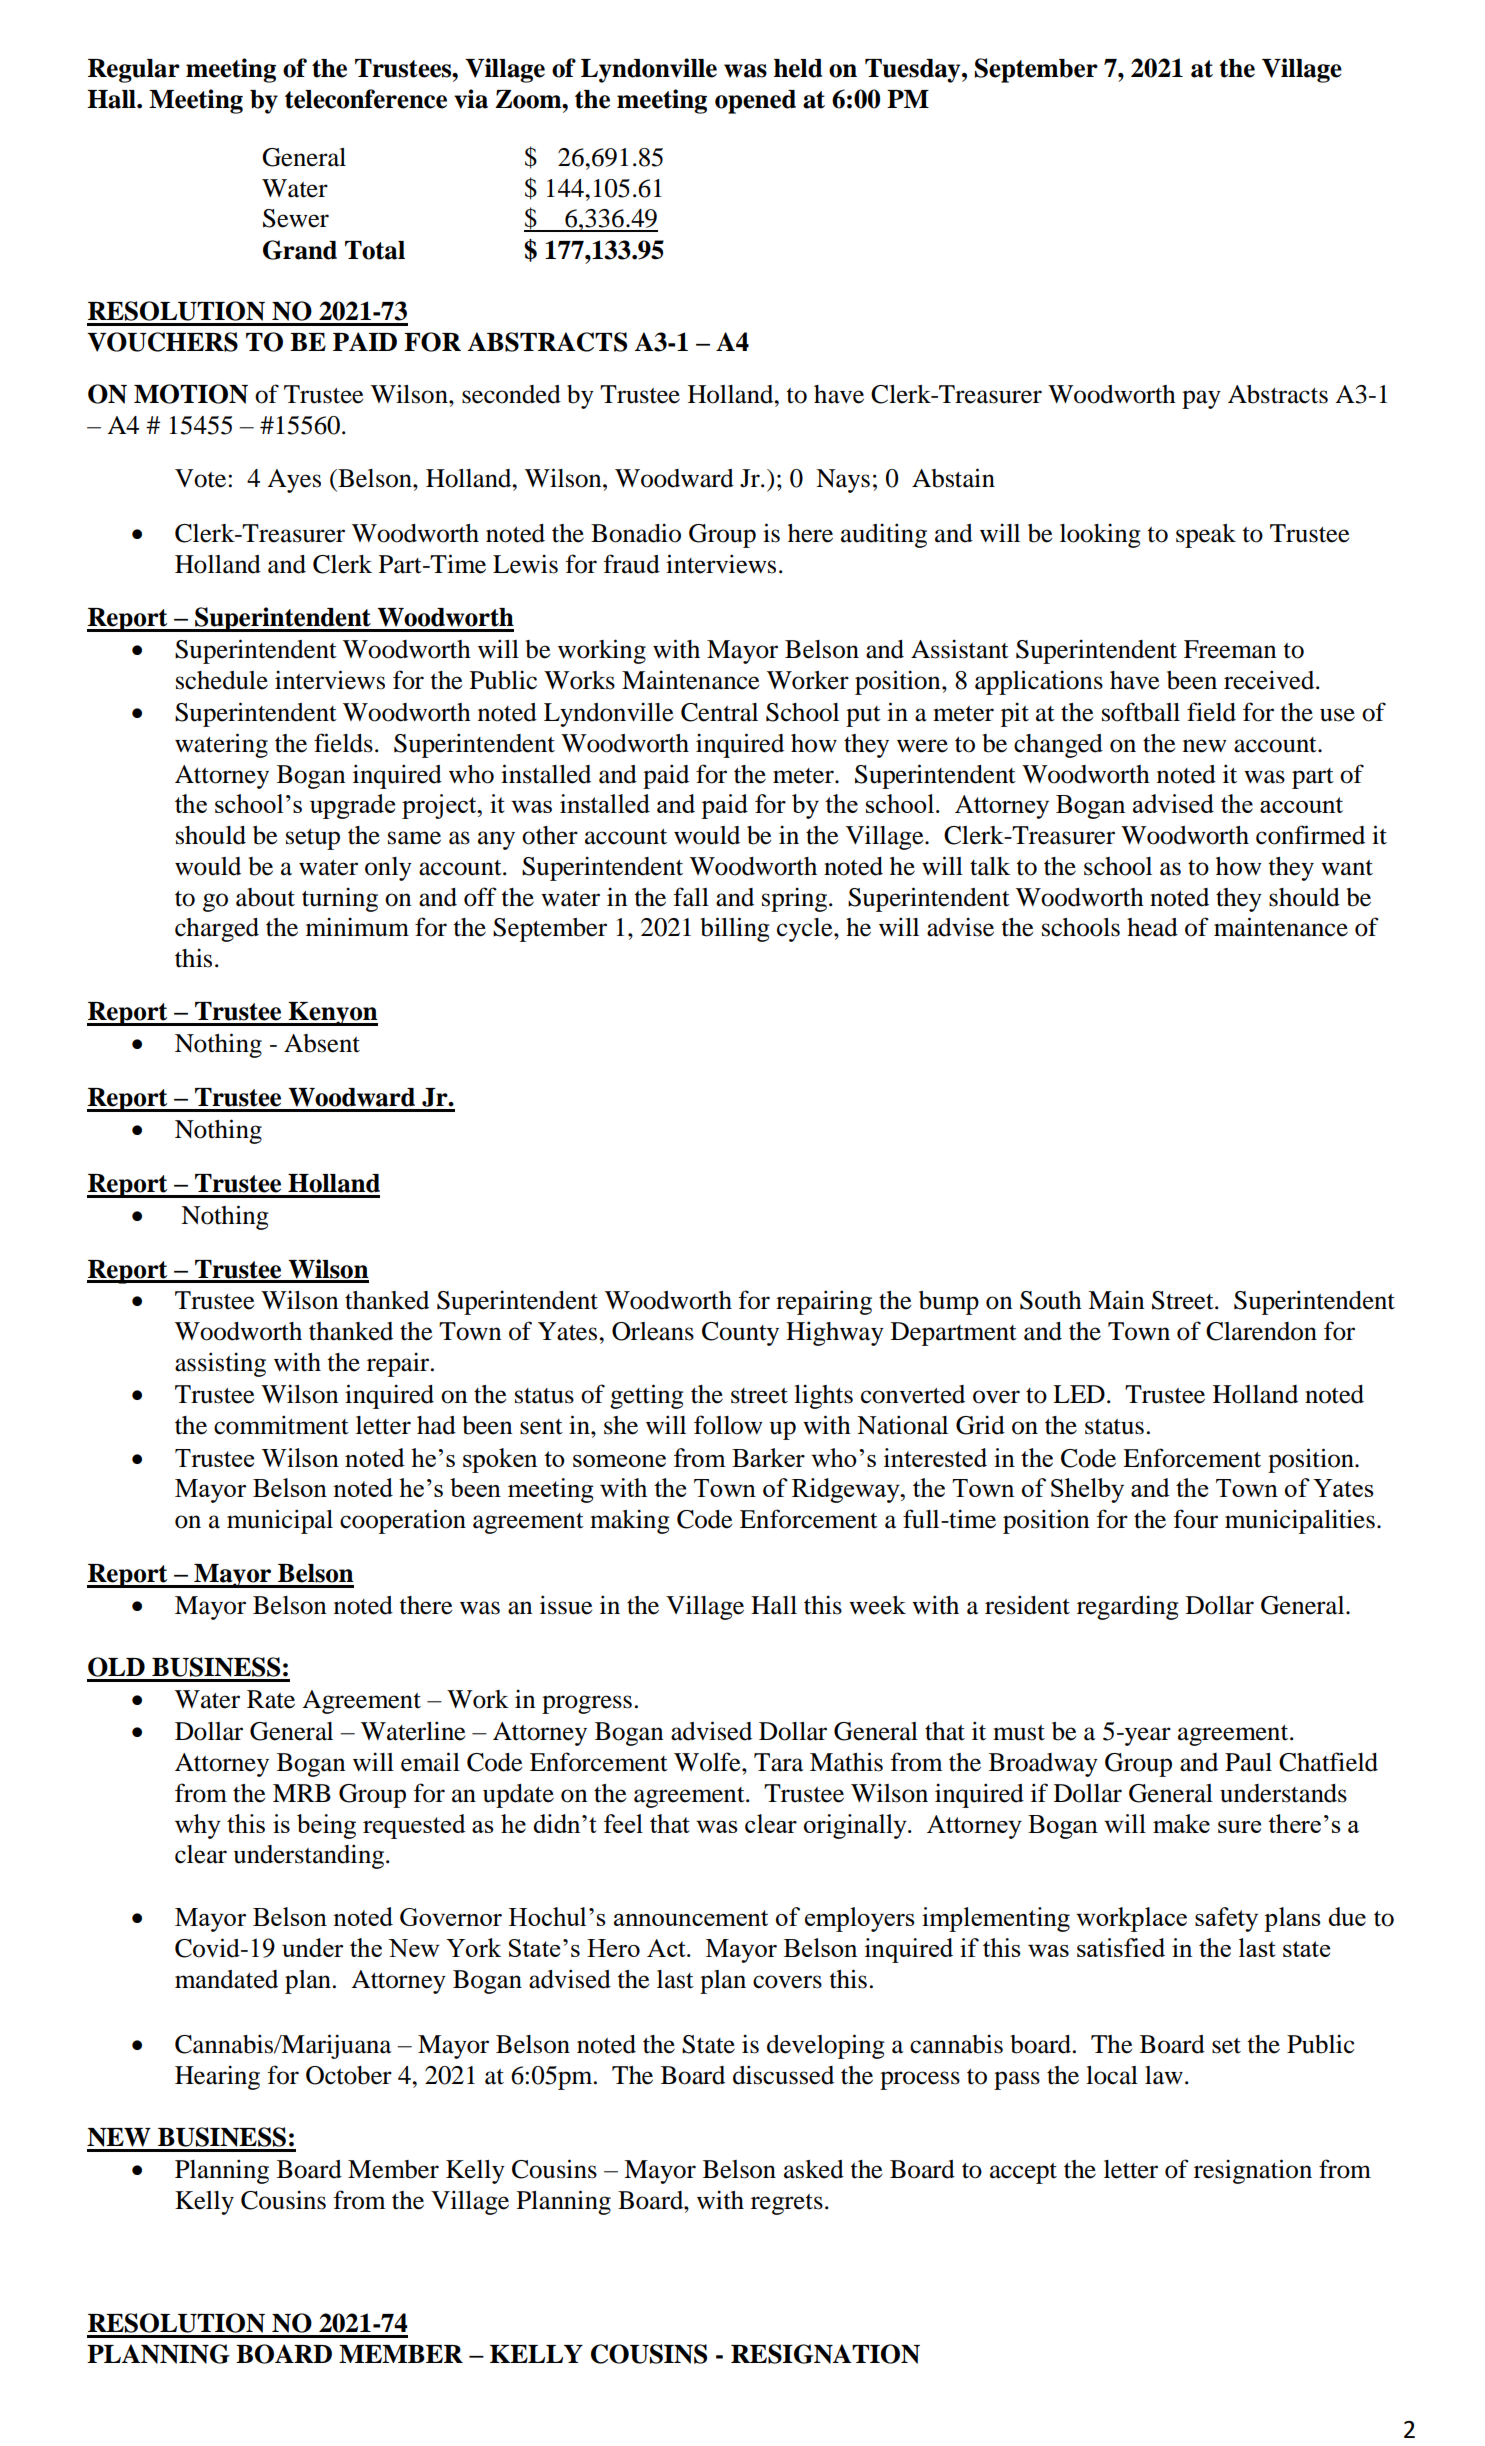  I want to click on Clarendon, so click(1261, 1331).
